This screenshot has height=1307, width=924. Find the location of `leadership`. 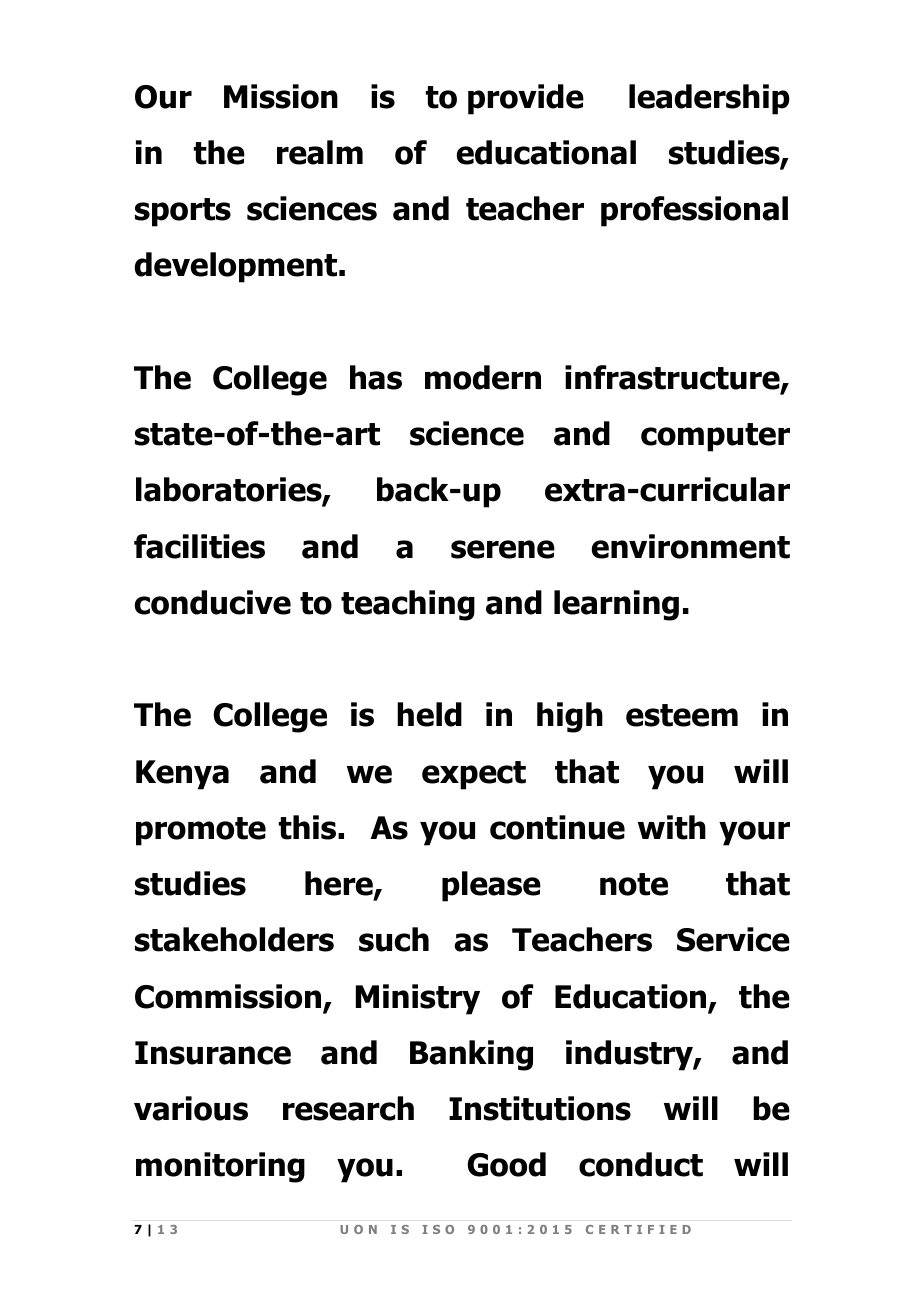

leadership is located at coordinates (709, 99).
